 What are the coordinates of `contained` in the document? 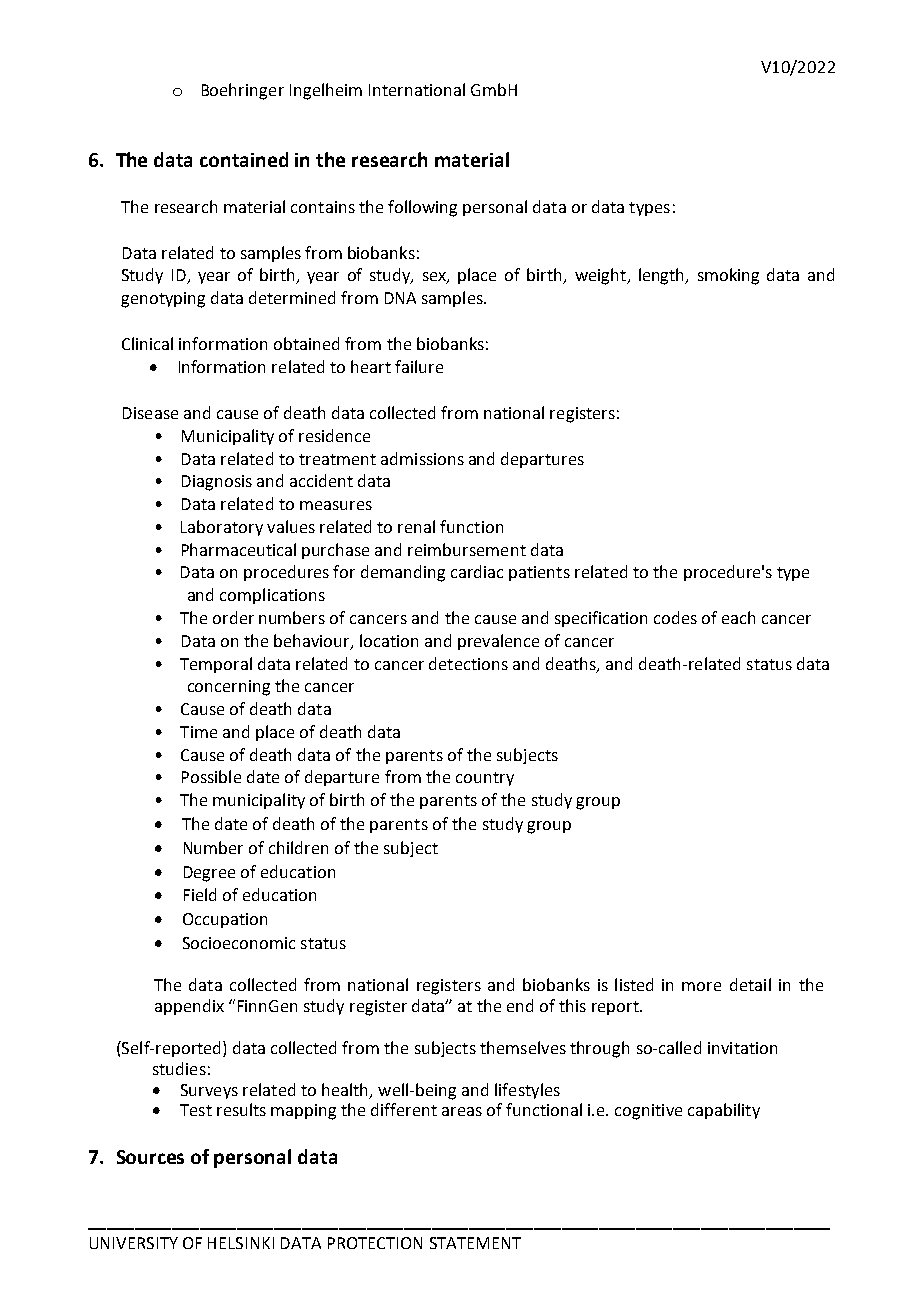 It's located at (244, 159).
